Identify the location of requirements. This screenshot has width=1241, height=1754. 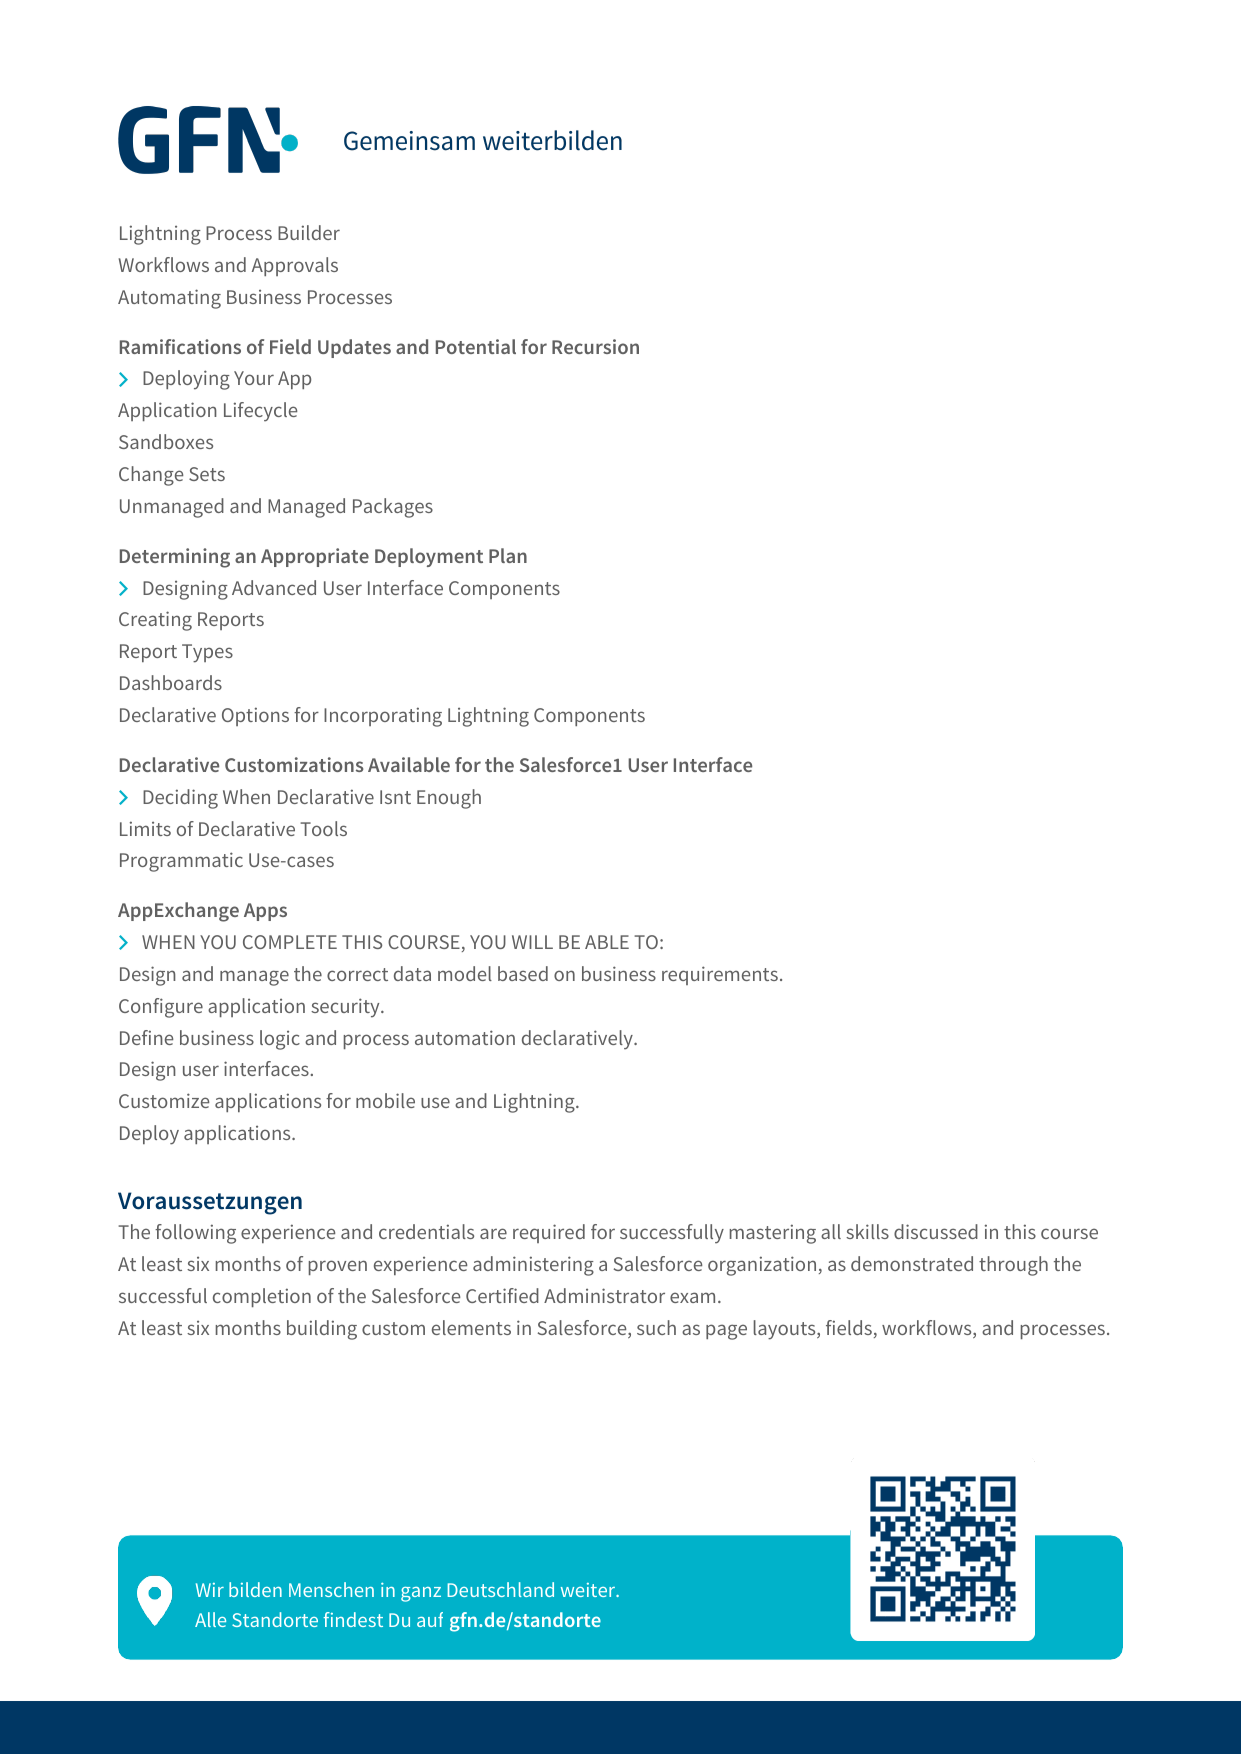
(720, 975).
